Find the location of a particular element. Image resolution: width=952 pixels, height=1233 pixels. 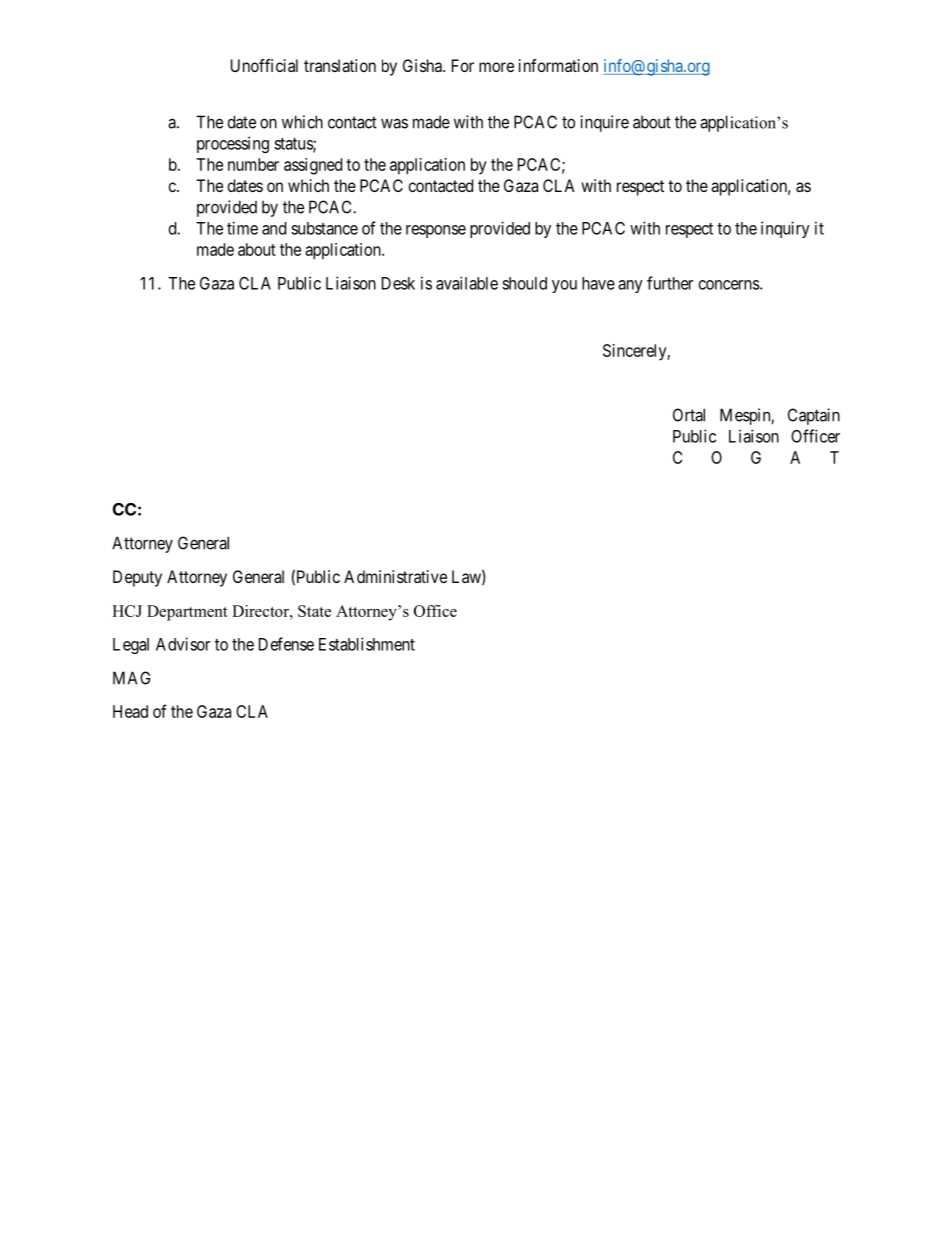

inquiry is located at coordinates (785, 229).
